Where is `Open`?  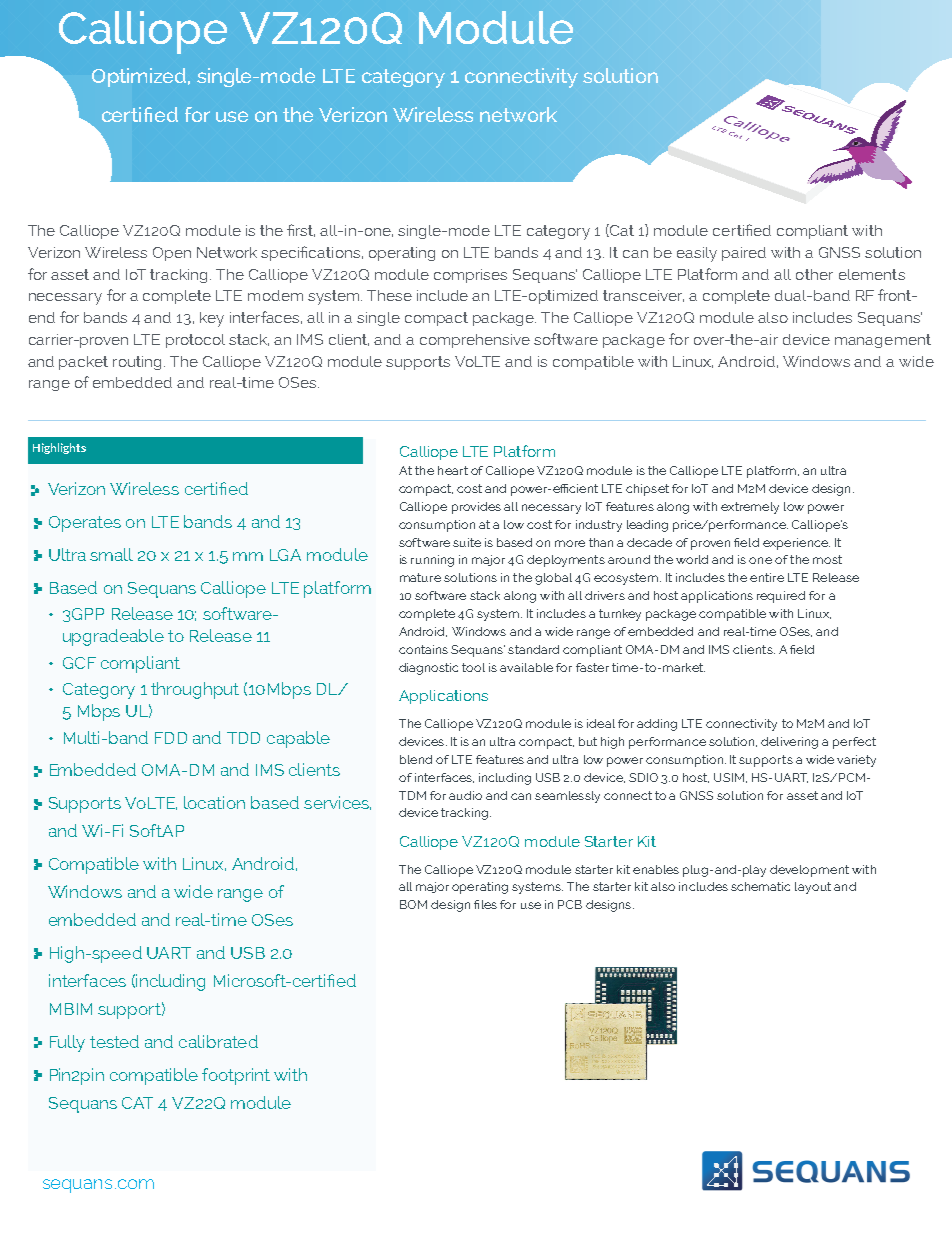 Open is located at coordinates (172, 254).
